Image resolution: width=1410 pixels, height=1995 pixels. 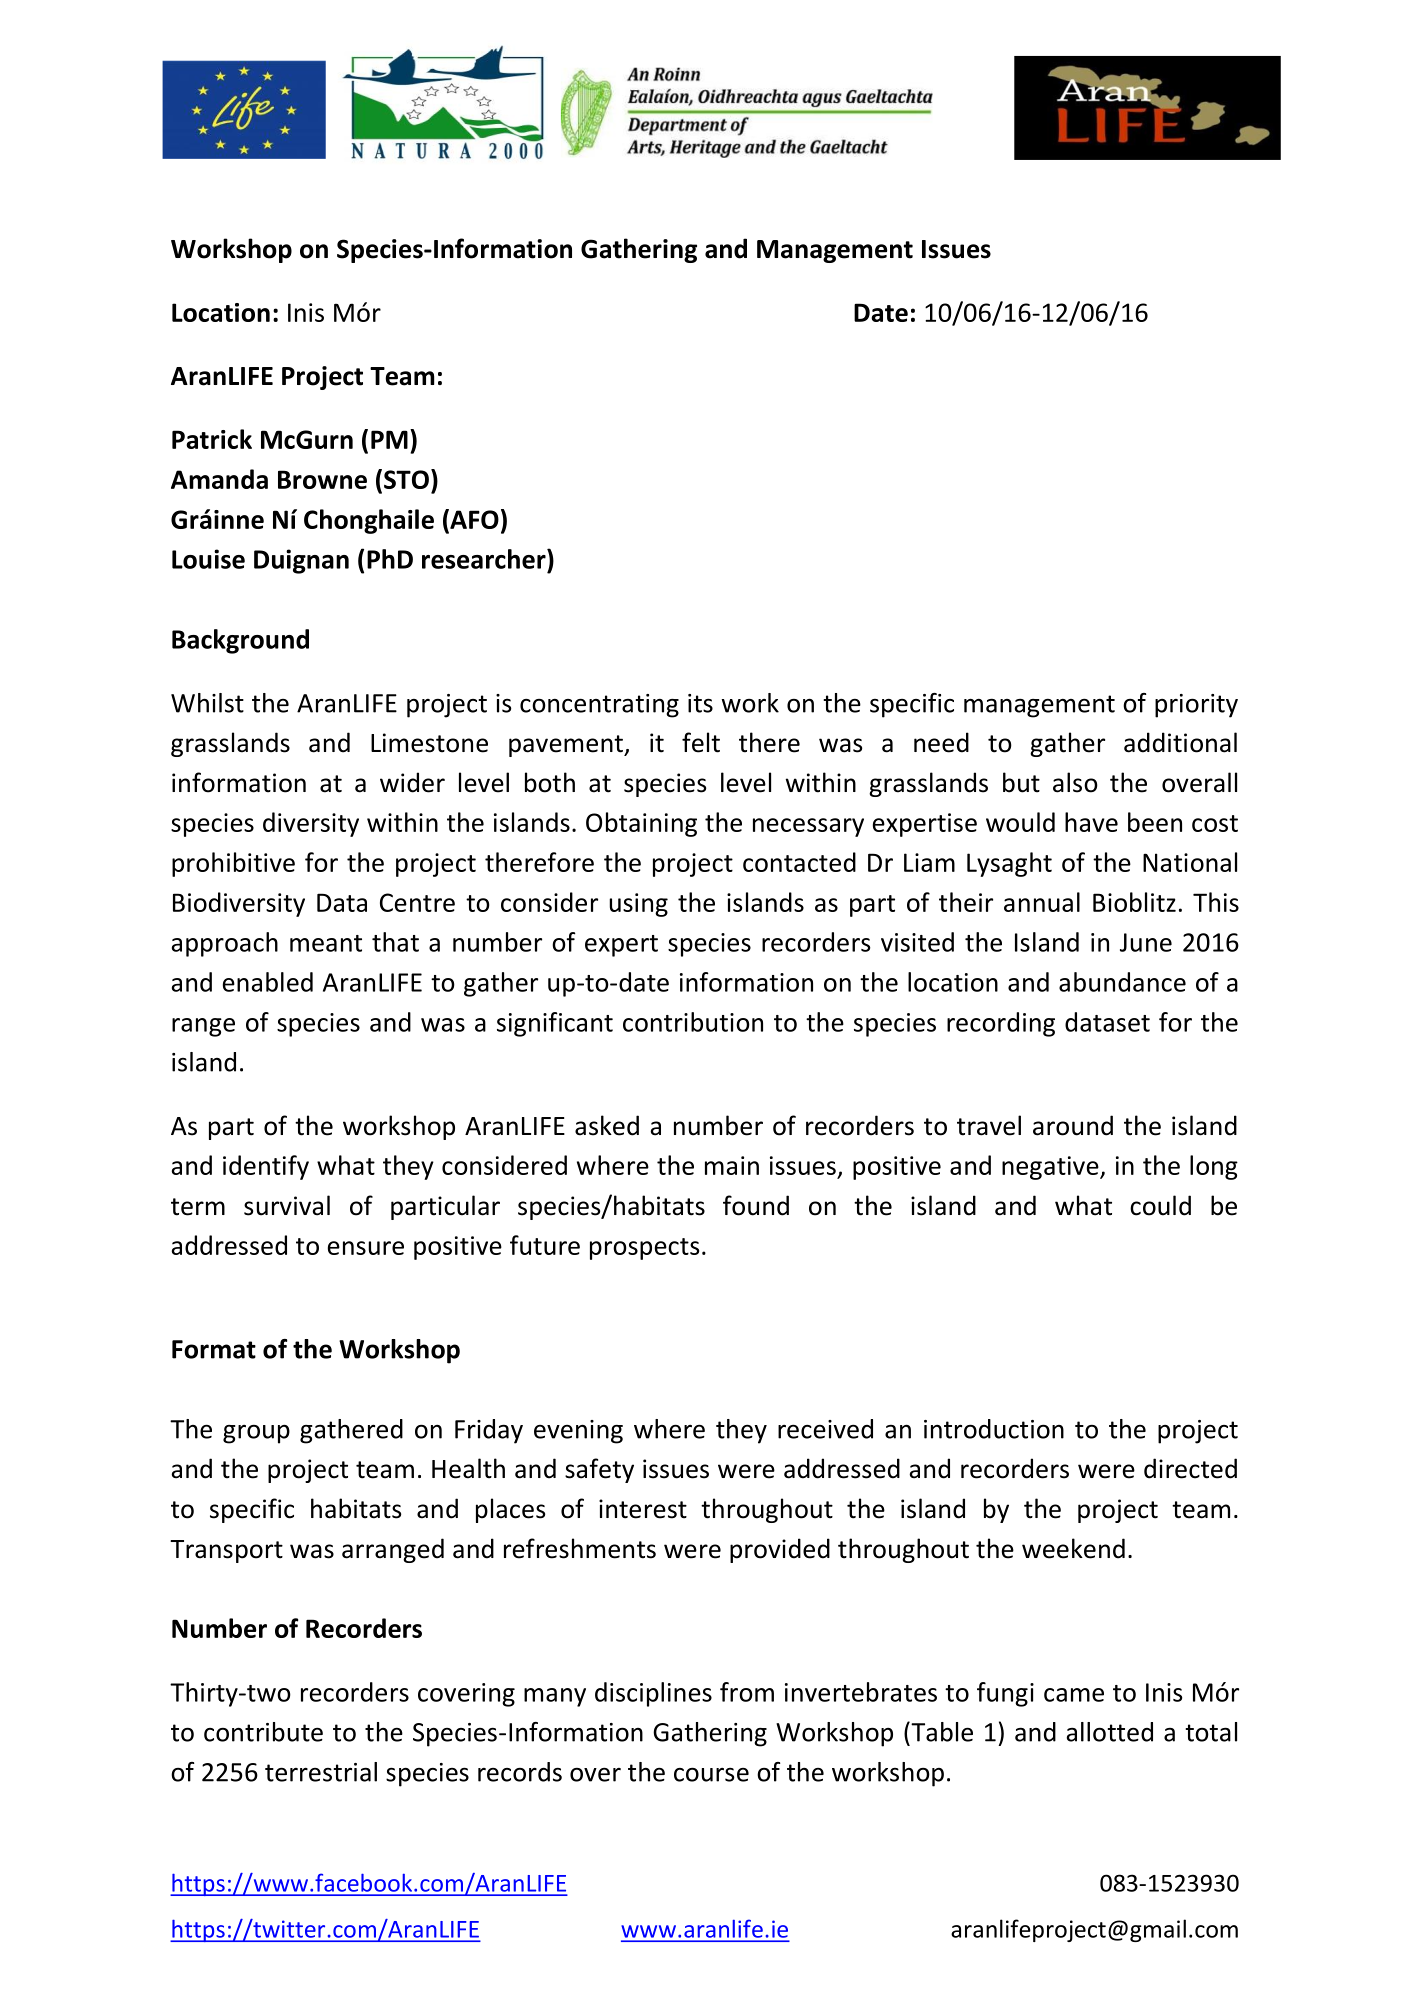 I want to click on researcher, so click(x=485, y=559).
